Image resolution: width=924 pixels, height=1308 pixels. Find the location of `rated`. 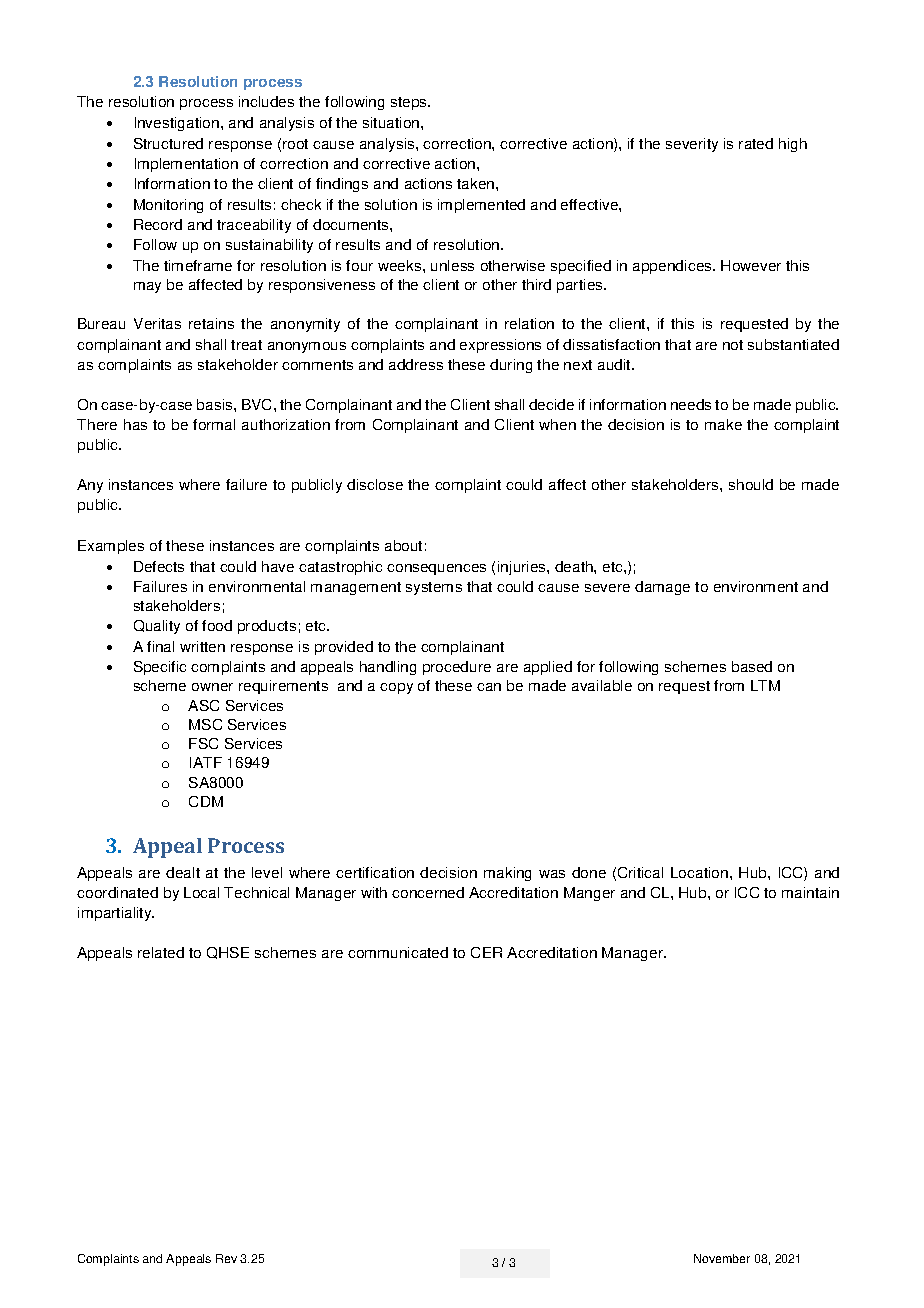

rated is located at coordinates (756, 143).
